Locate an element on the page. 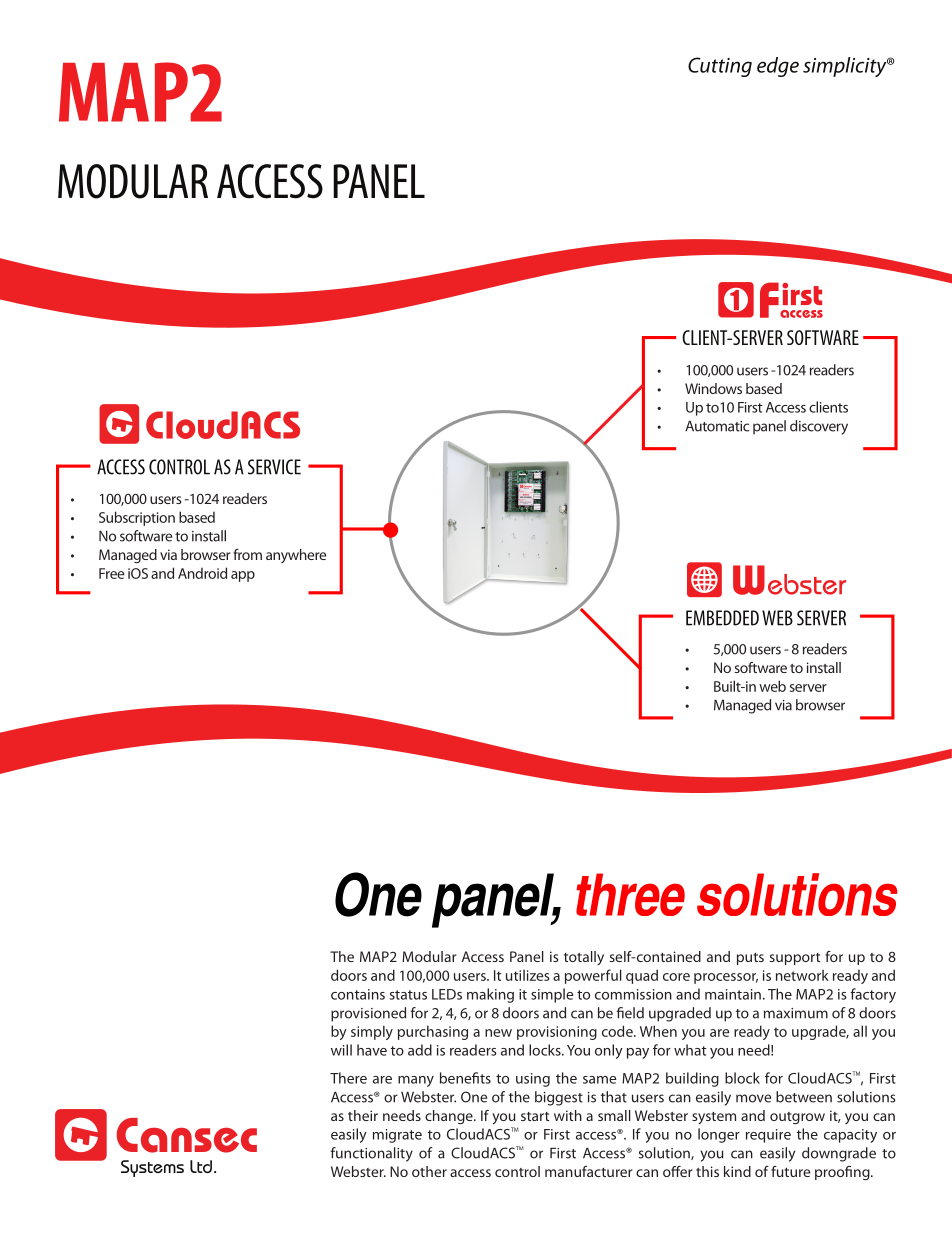 This image has width=952, height=1233. change is located at coordinates (450, 1117).
